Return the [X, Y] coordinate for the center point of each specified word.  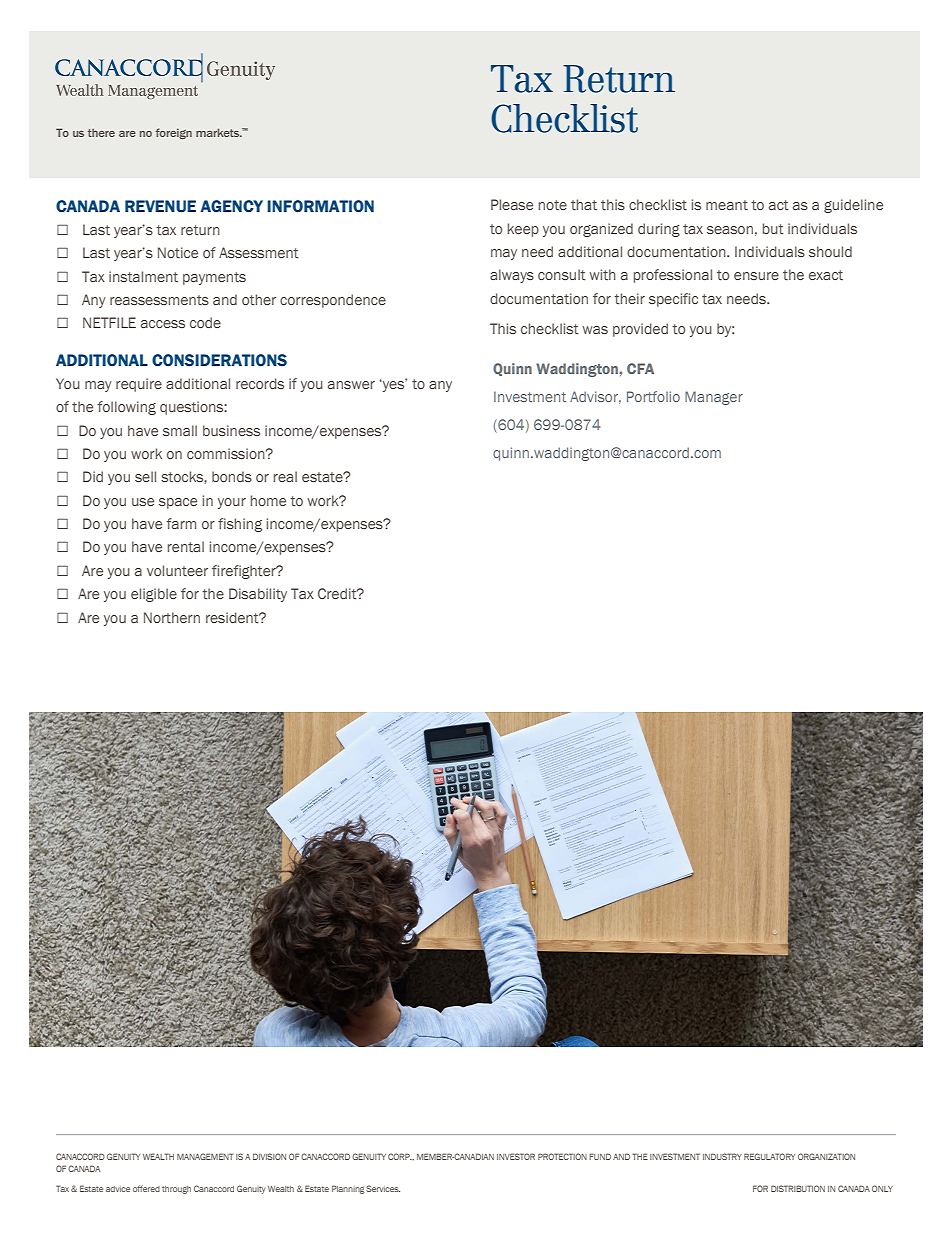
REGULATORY [769, 1156]
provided [640, 330]
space [178, 503]
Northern [172, 617]
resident [233, 617]
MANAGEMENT [205, 1156]
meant [727, 205]
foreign [174, 133]
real [285, 476]
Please [512, 204]
